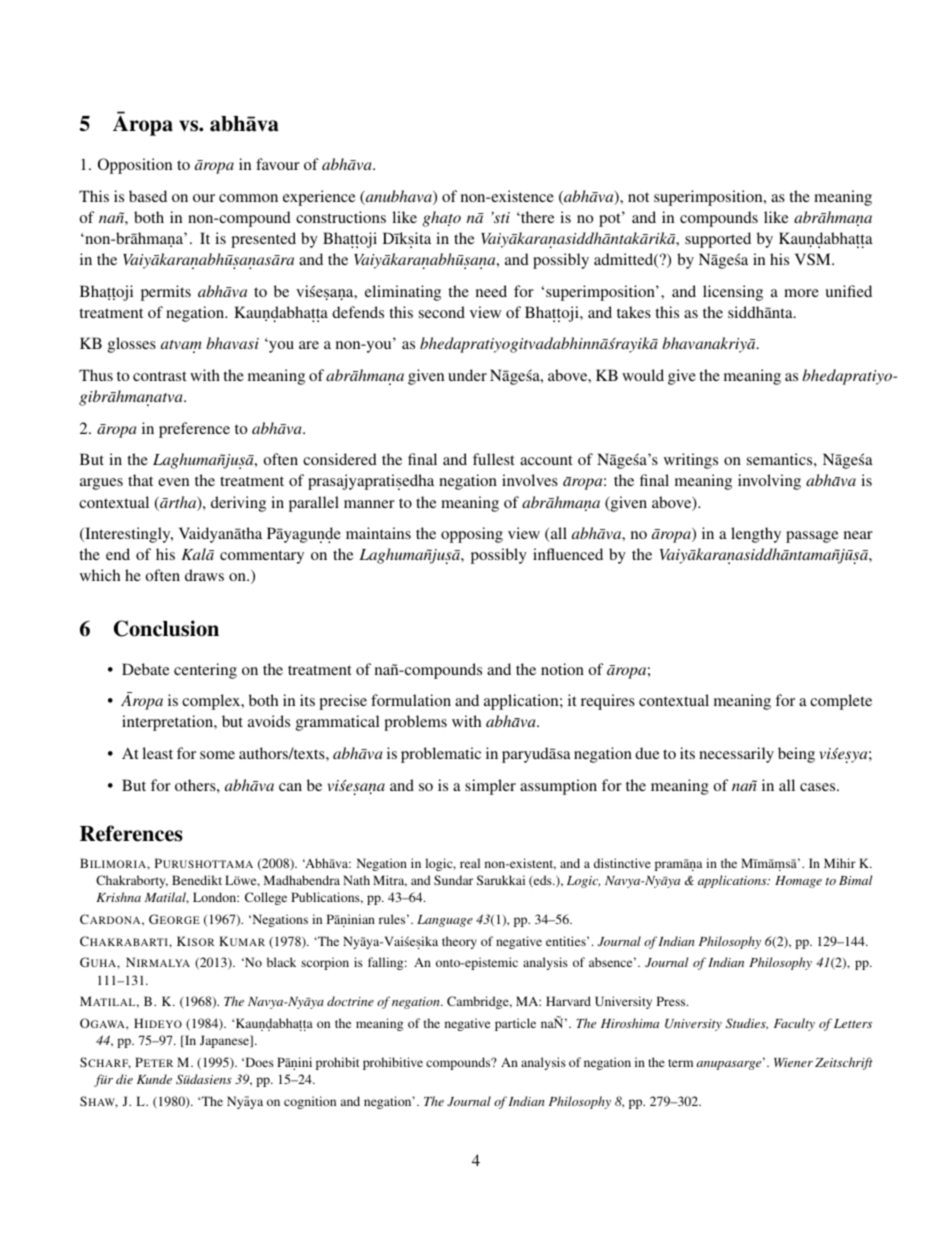 This document has width=952, height=1233. I want to click on based, so click(148, 196).
